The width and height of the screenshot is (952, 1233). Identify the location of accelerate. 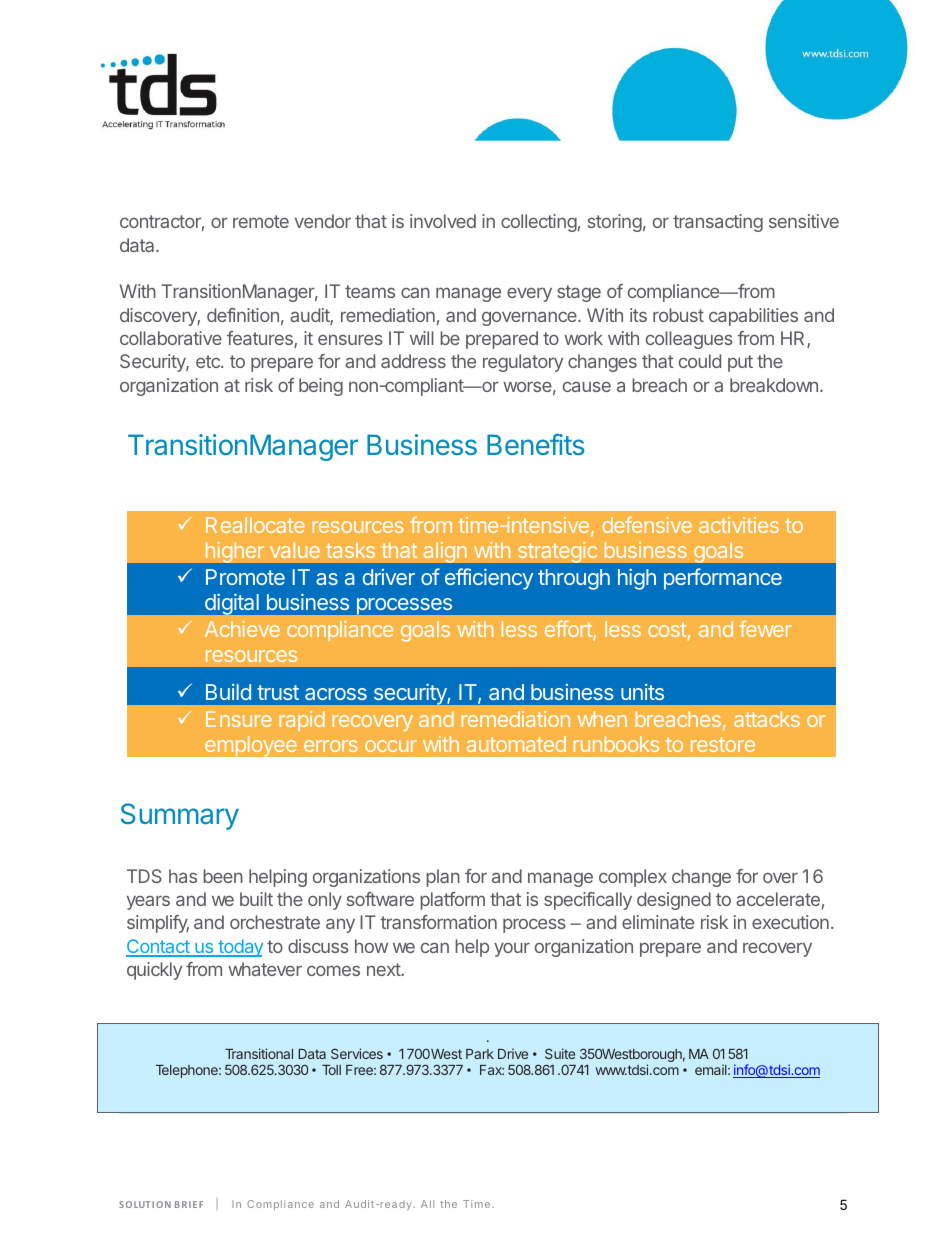
(778, 899).
